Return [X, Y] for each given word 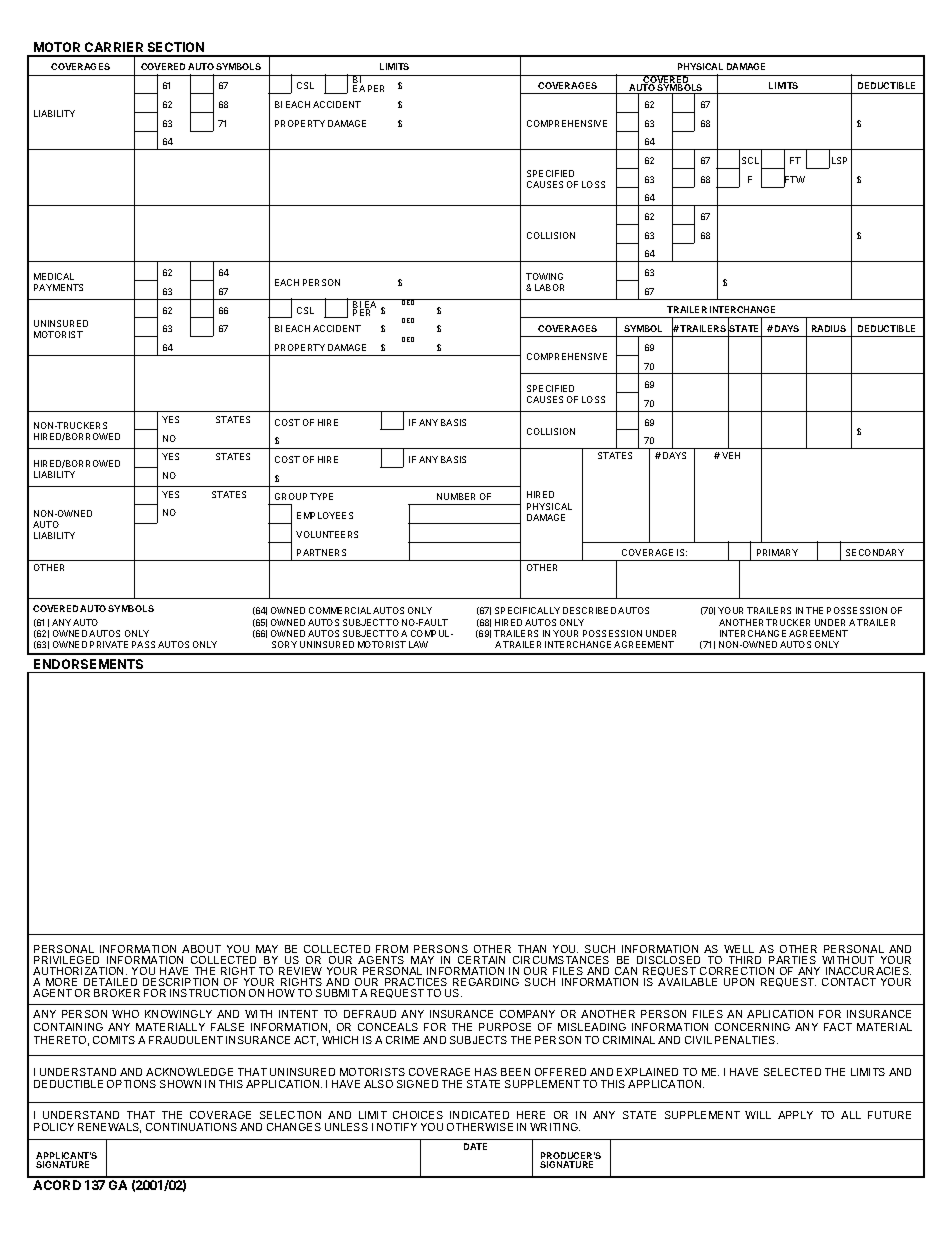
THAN [532, 949]
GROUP [291, 496]
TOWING [544, 276]
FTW [794, 180]
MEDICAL [54, 276]
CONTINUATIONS [191, 1127]
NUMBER [456, 496]
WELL [739, 949]
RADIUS [829, 328]
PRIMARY [777, 552]
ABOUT [201, 949]
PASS [143, 644]
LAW [418, 644]
